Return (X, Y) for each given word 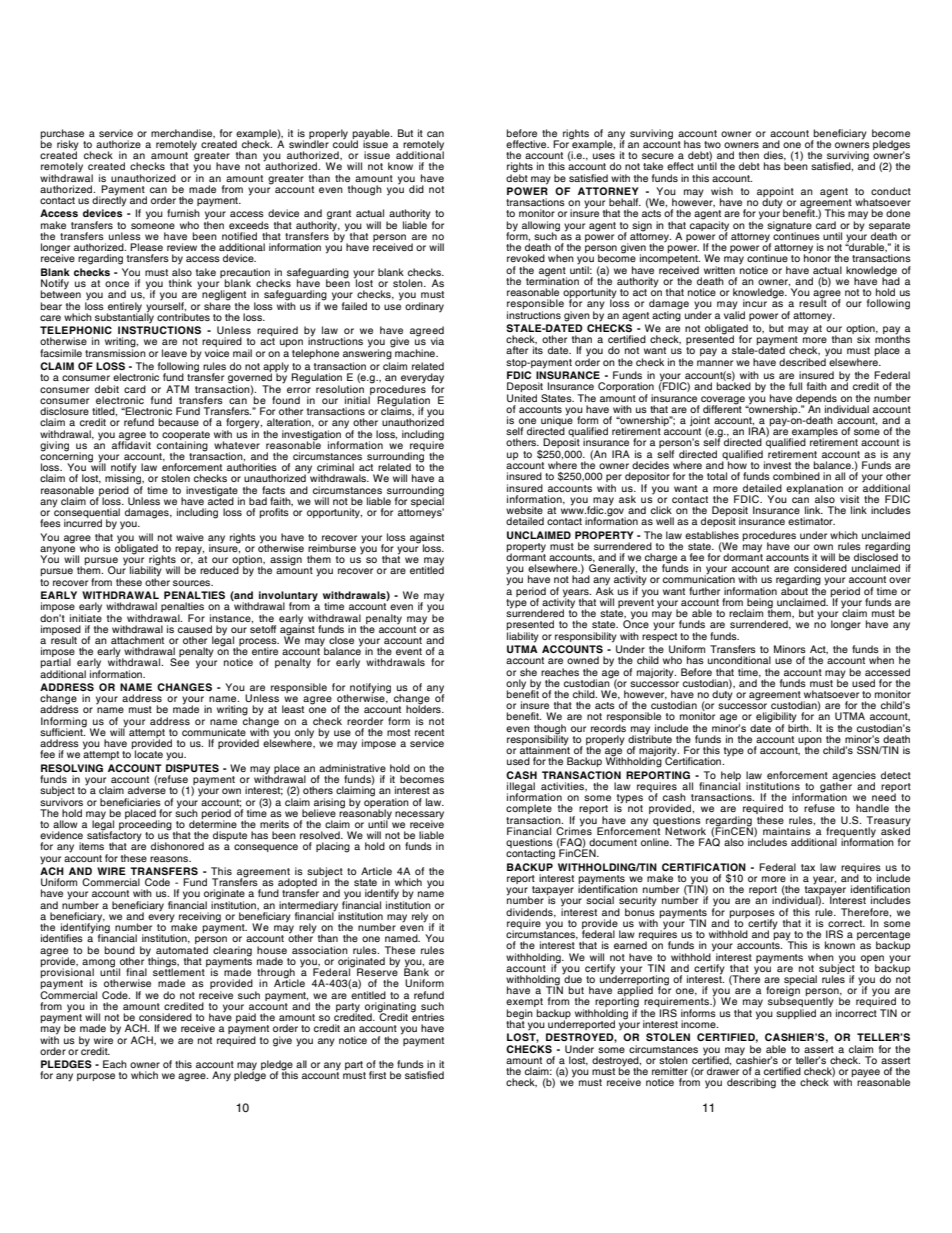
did (416, 189)
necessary (419, 816)
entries (427, 1016)
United (522, 398)
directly (109, 200)
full (795, 386)
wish (722, 191)
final (136, 972)
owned (583, 660)
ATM (177, 389)
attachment (137, 640)
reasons (170, 859)
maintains (787, 831)
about (794, 590)
